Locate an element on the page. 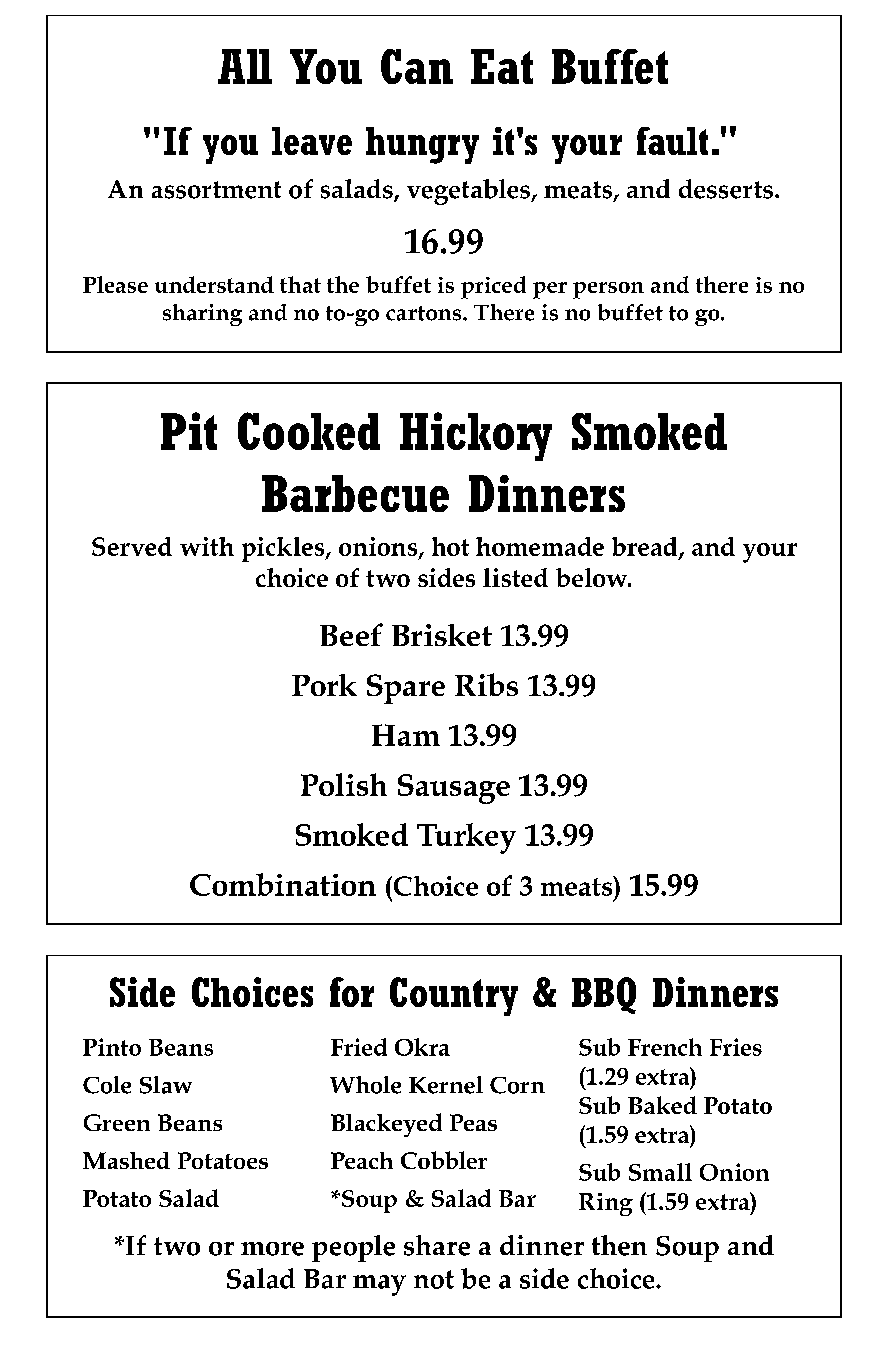 The height and width of the document is (1372, 872). Barbecue is located at coordinates (355, 493).
